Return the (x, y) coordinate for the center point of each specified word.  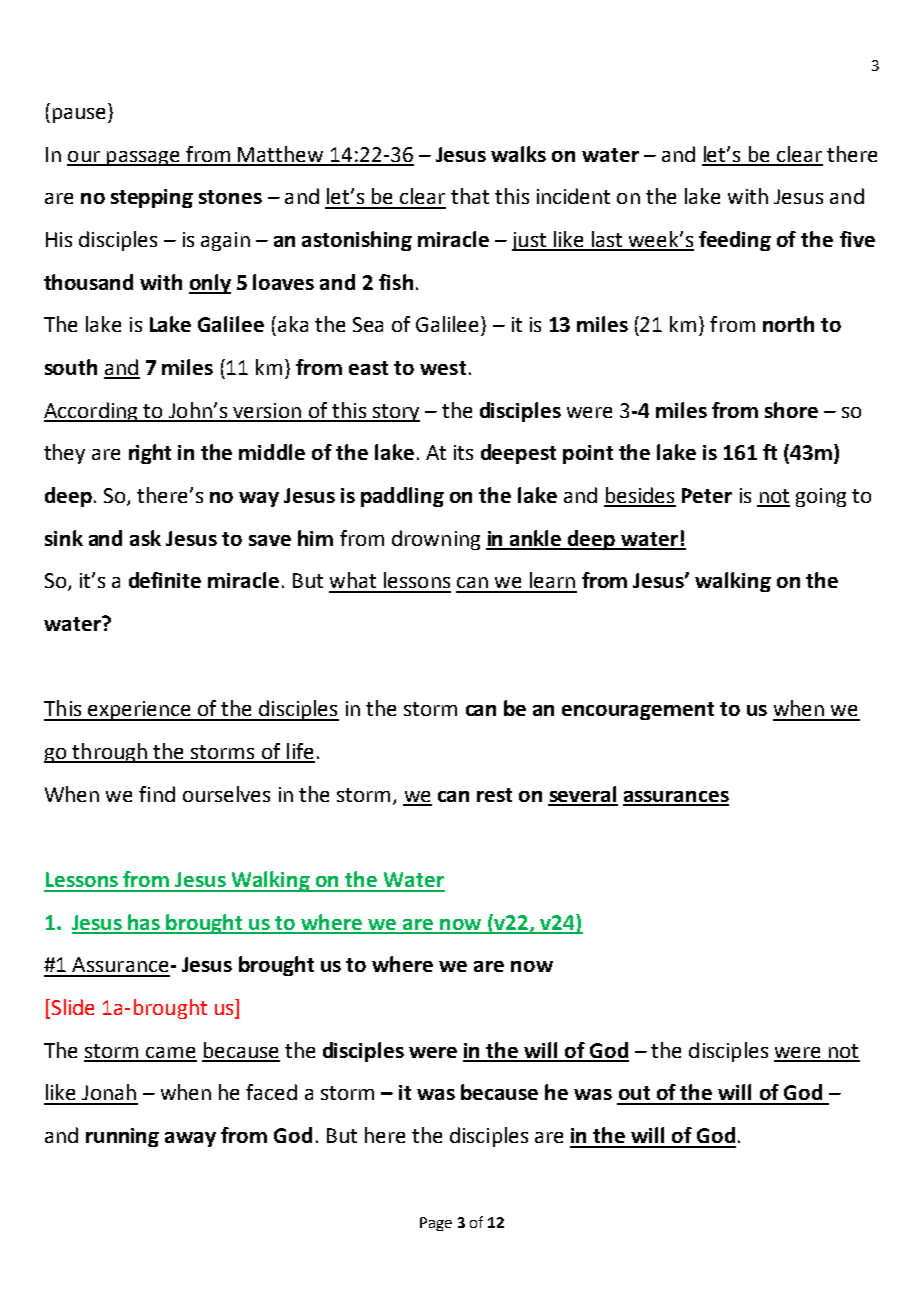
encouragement (638, 711)
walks (518, 154)
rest (494, 795)
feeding (735, 241)
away (190, 1139)
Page (436, 1224)
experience (139, 711)
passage (143, 158)
